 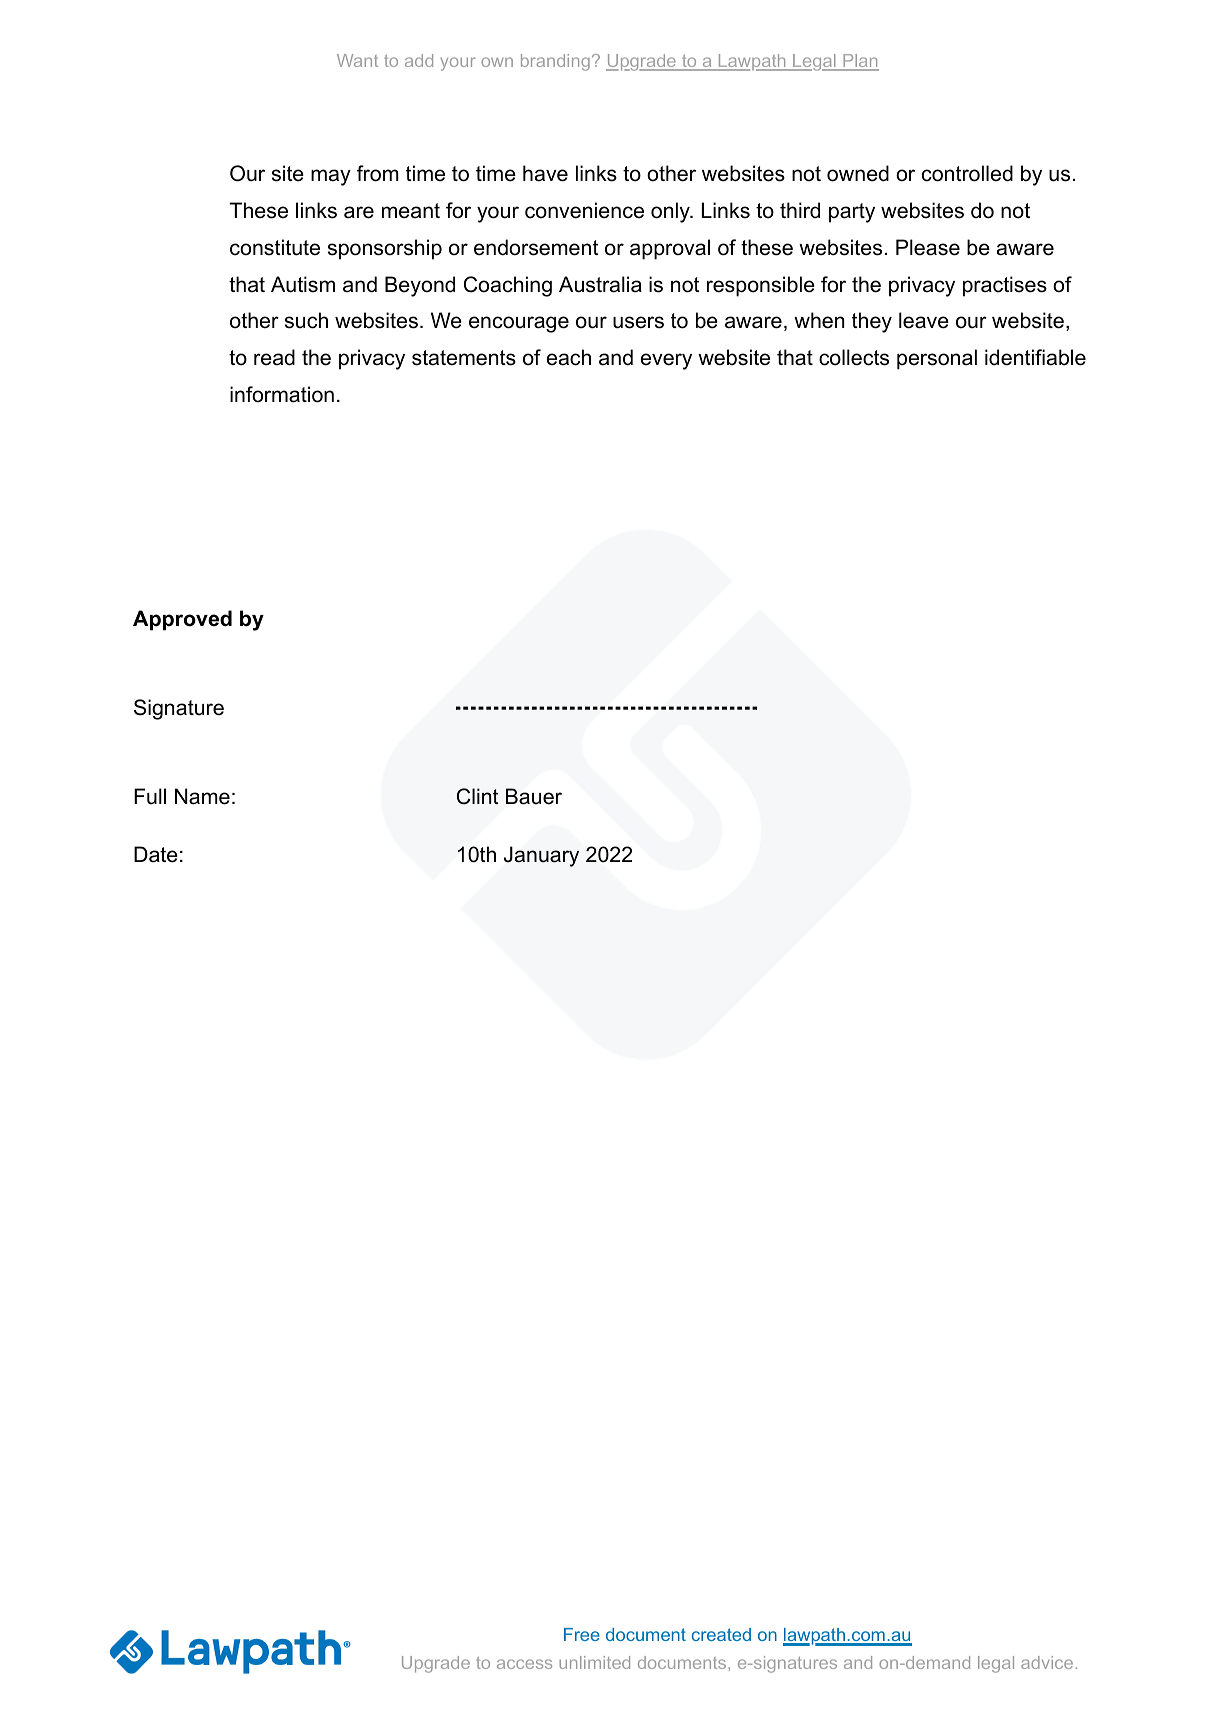 I want to click on advice, so click(x=1047, y=1662).
